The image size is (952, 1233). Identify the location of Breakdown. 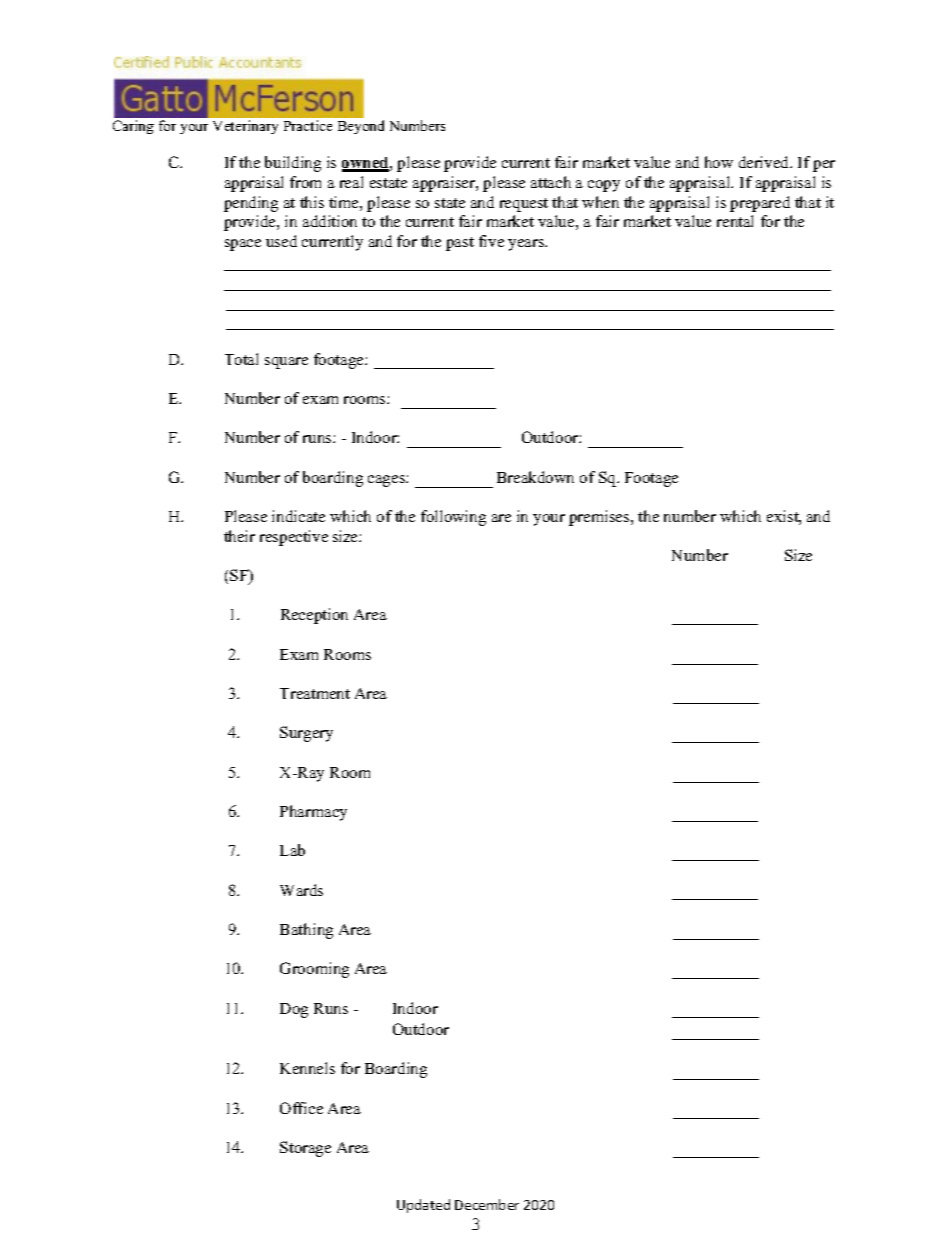
(535, 477).
